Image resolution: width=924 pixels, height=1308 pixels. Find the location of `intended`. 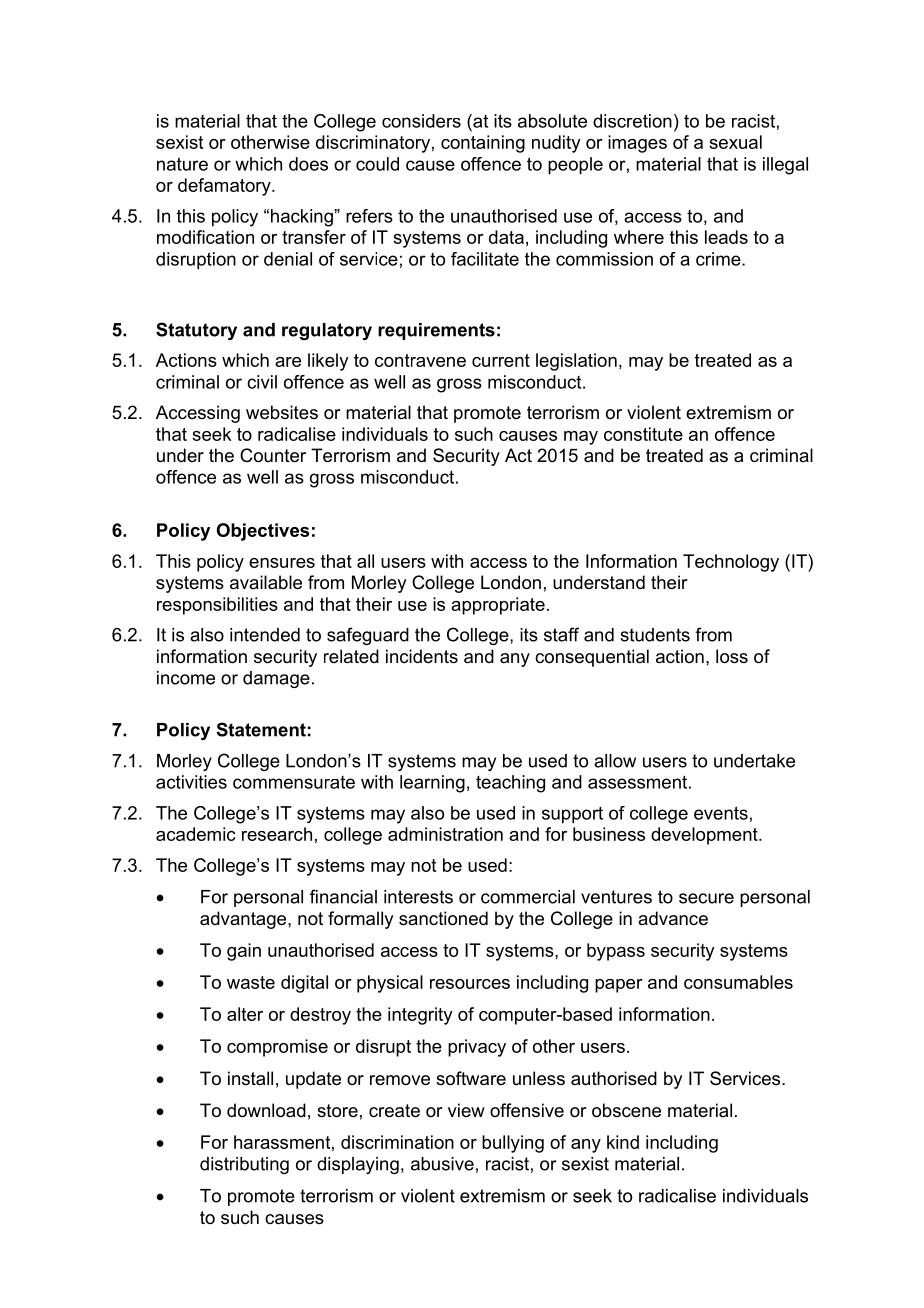

intended is located at coordinates (265, 635).
